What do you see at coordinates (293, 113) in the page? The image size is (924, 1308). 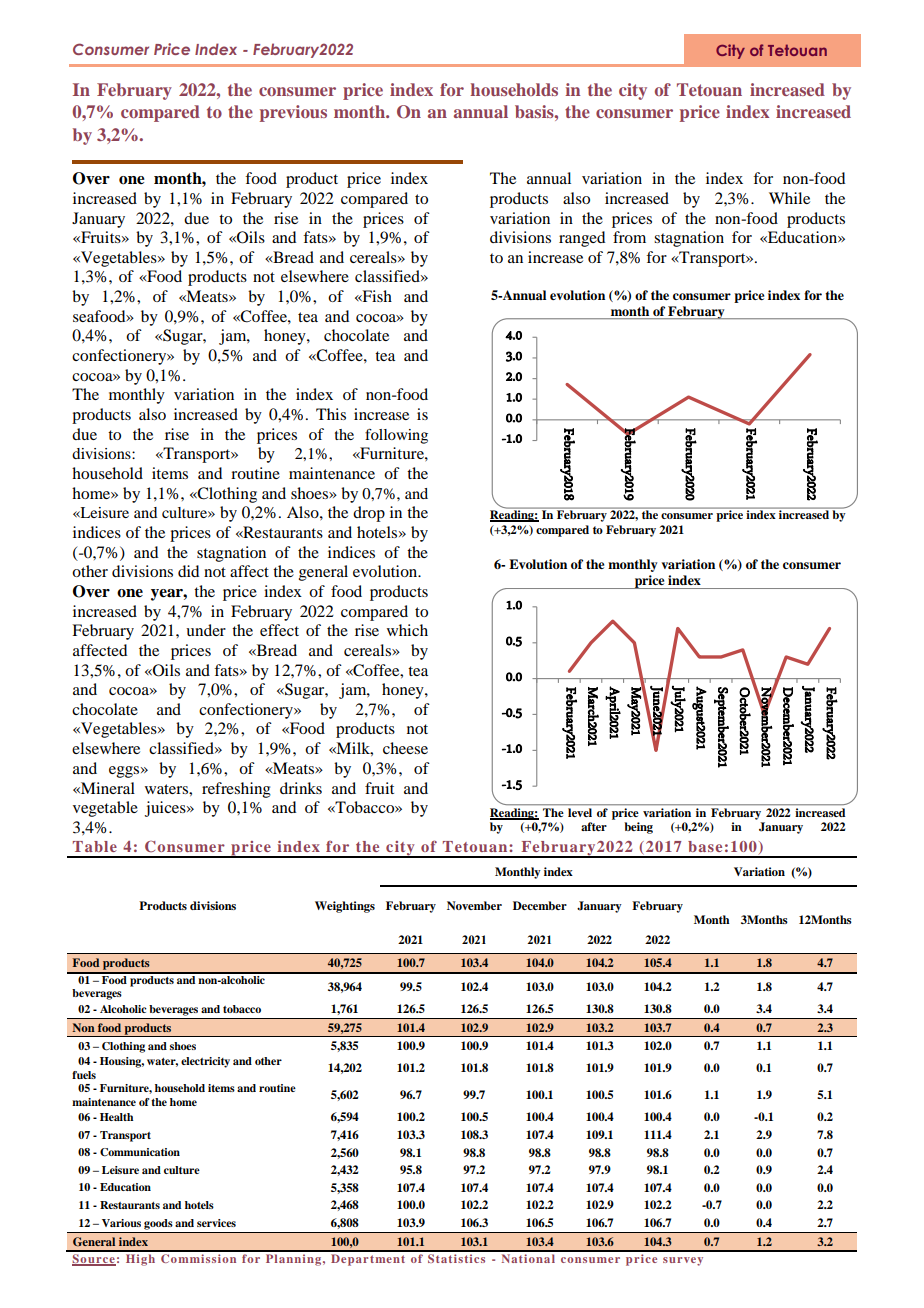 I see `previous` at bounding box center [293, 113].
